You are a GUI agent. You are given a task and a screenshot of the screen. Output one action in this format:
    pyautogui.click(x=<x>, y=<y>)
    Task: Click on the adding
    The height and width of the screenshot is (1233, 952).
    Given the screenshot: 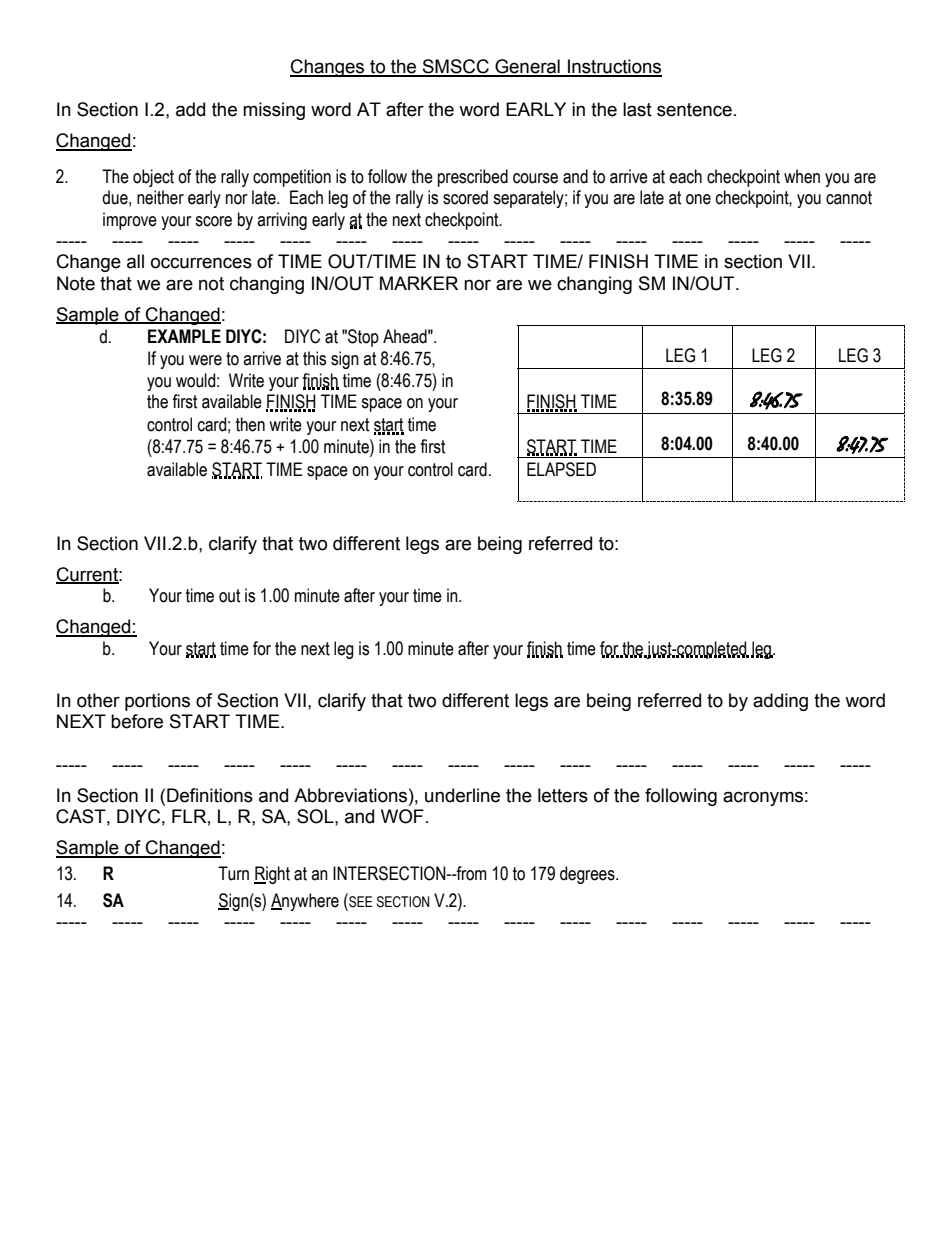 What is the action you would take?
    pyautogui.click(x=780, y=702)
